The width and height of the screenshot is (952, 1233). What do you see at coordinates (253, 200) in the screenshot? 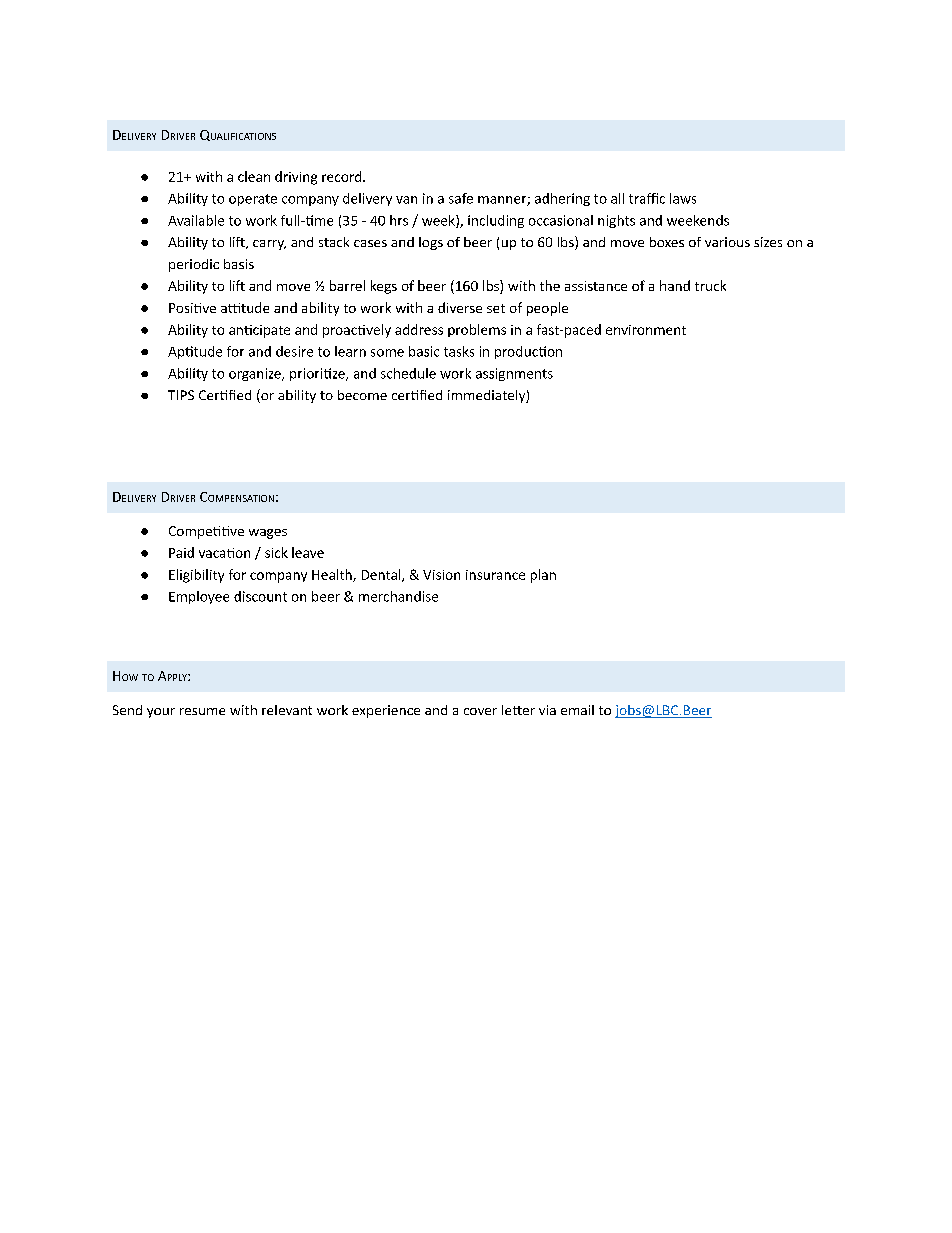
I see `operate` at bounding box center [253, 200].
